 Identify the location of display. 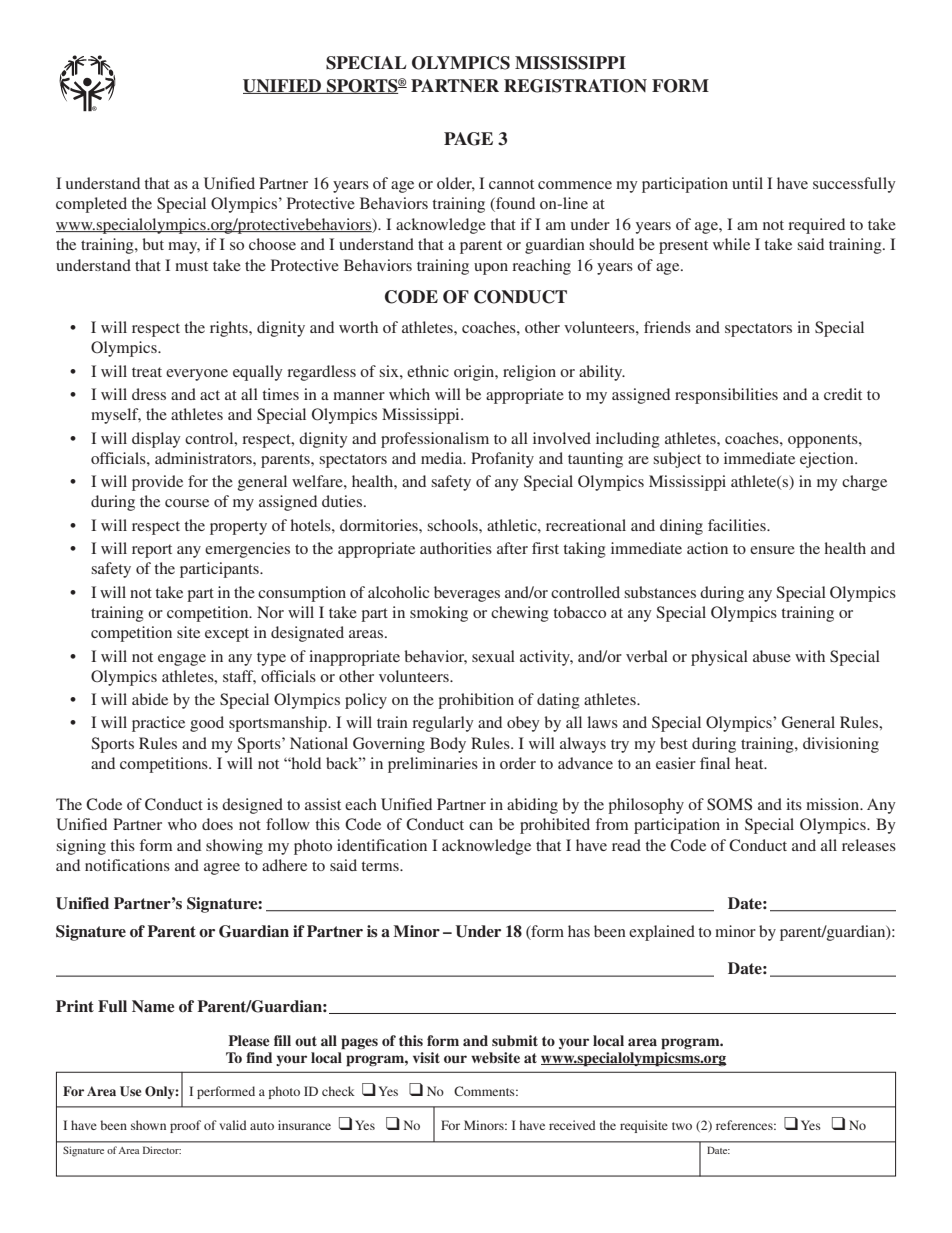
(156, 440).
